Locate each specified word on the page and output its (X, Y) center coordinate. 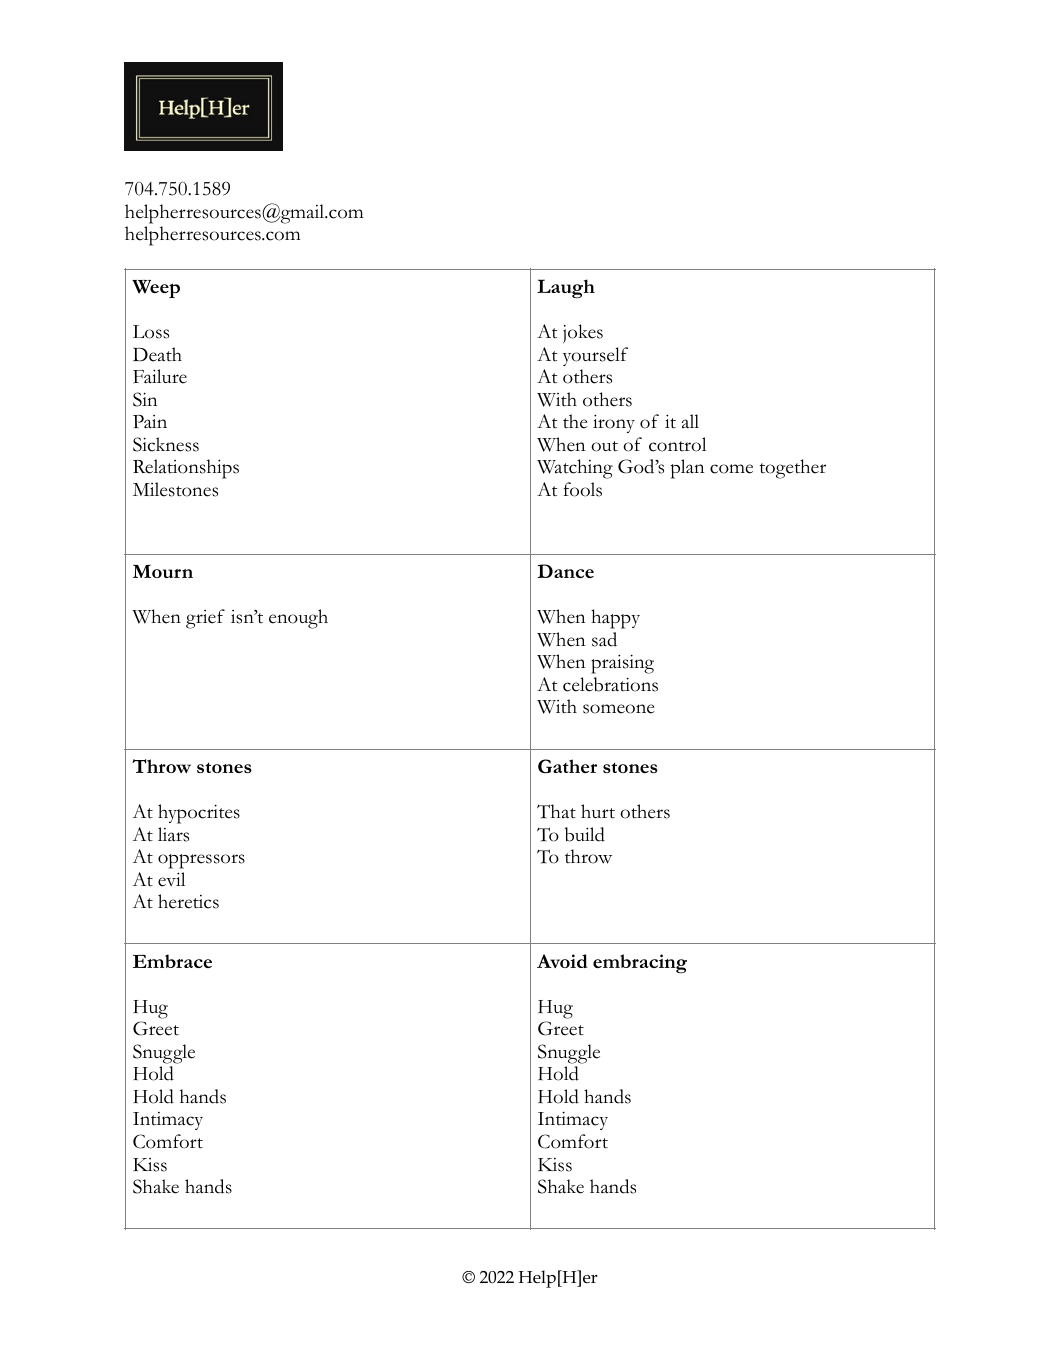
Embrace (172, 961)
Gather (567, 766)
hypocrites (199, 814)
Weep (156, 289)
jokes (583, 333)
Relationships (186, 469)
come (731, 469)
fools (583, 489)
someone (619, 709)
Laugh (566, 289)
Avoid (562, 961)
